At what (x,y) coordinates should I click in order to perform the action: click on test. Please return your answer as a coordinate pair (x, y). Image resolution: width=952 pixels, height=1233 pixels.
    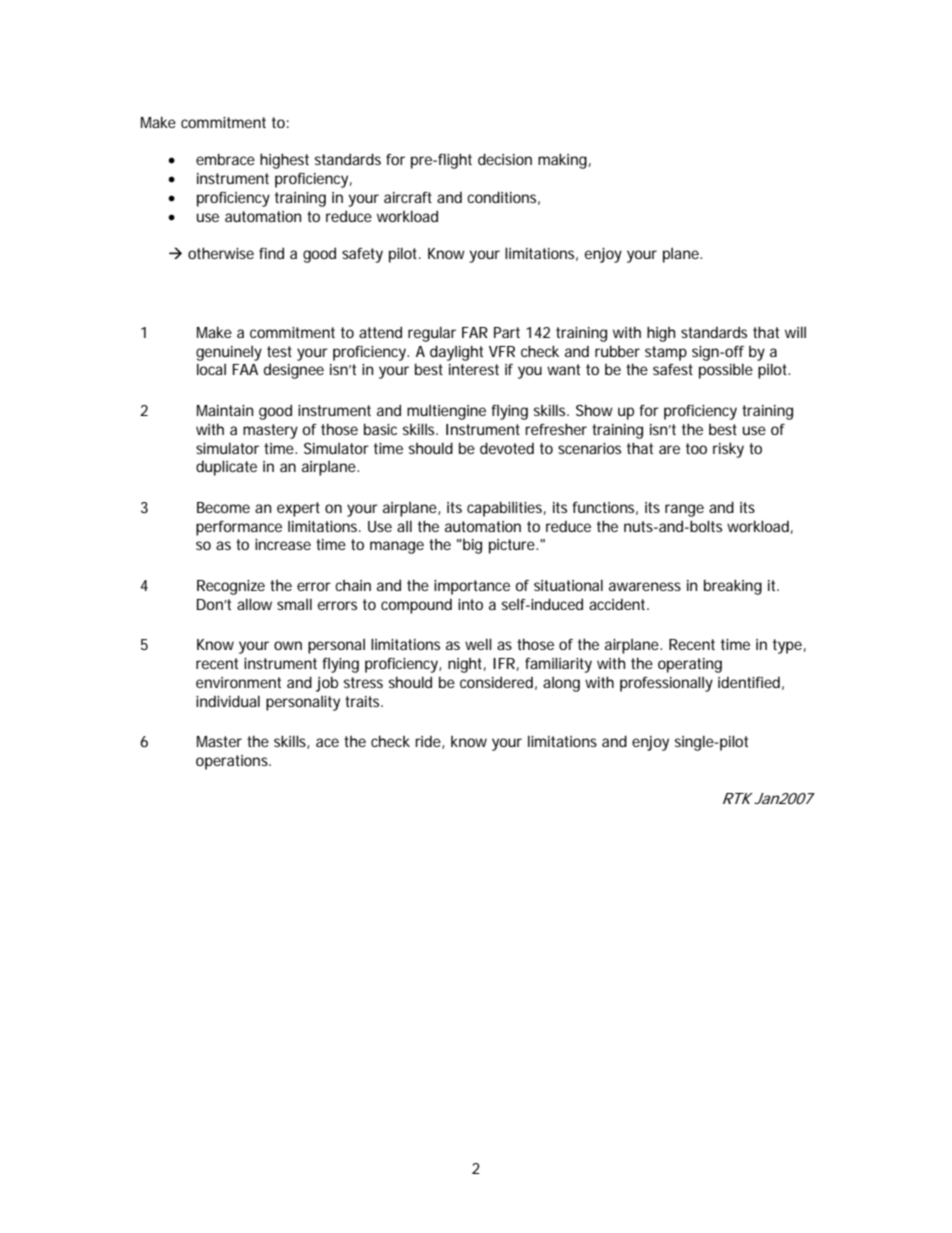
    Looking at the image, I should click on (279, 351).
